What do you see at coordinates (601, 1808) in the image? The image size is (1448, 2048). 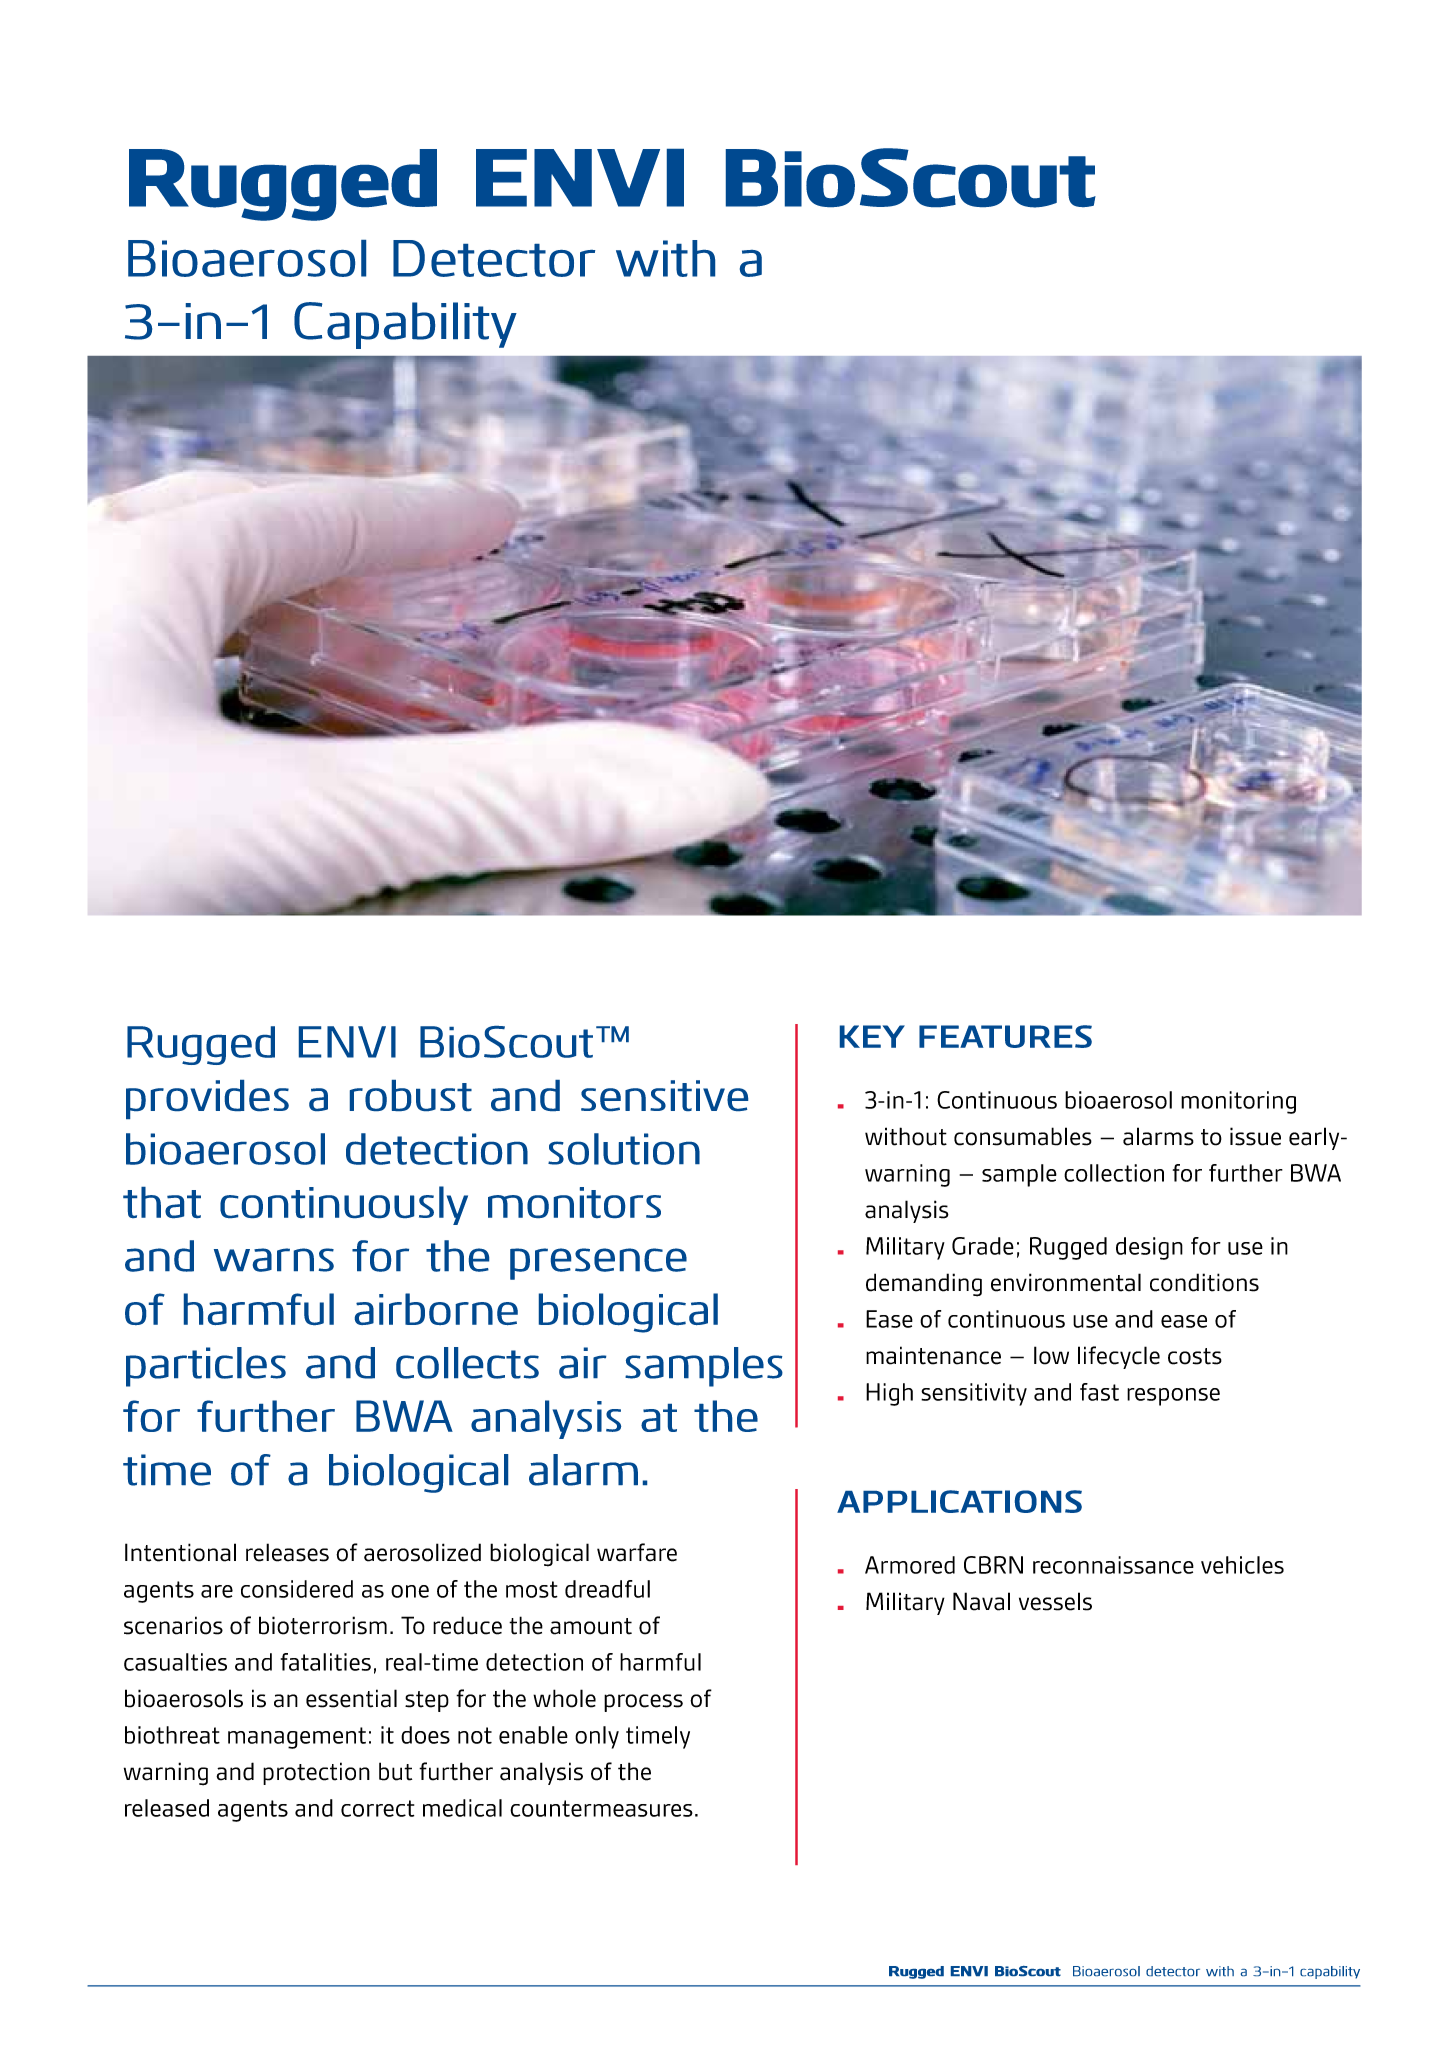 I see `countermeasures` at bounding box center [601, 1808].
